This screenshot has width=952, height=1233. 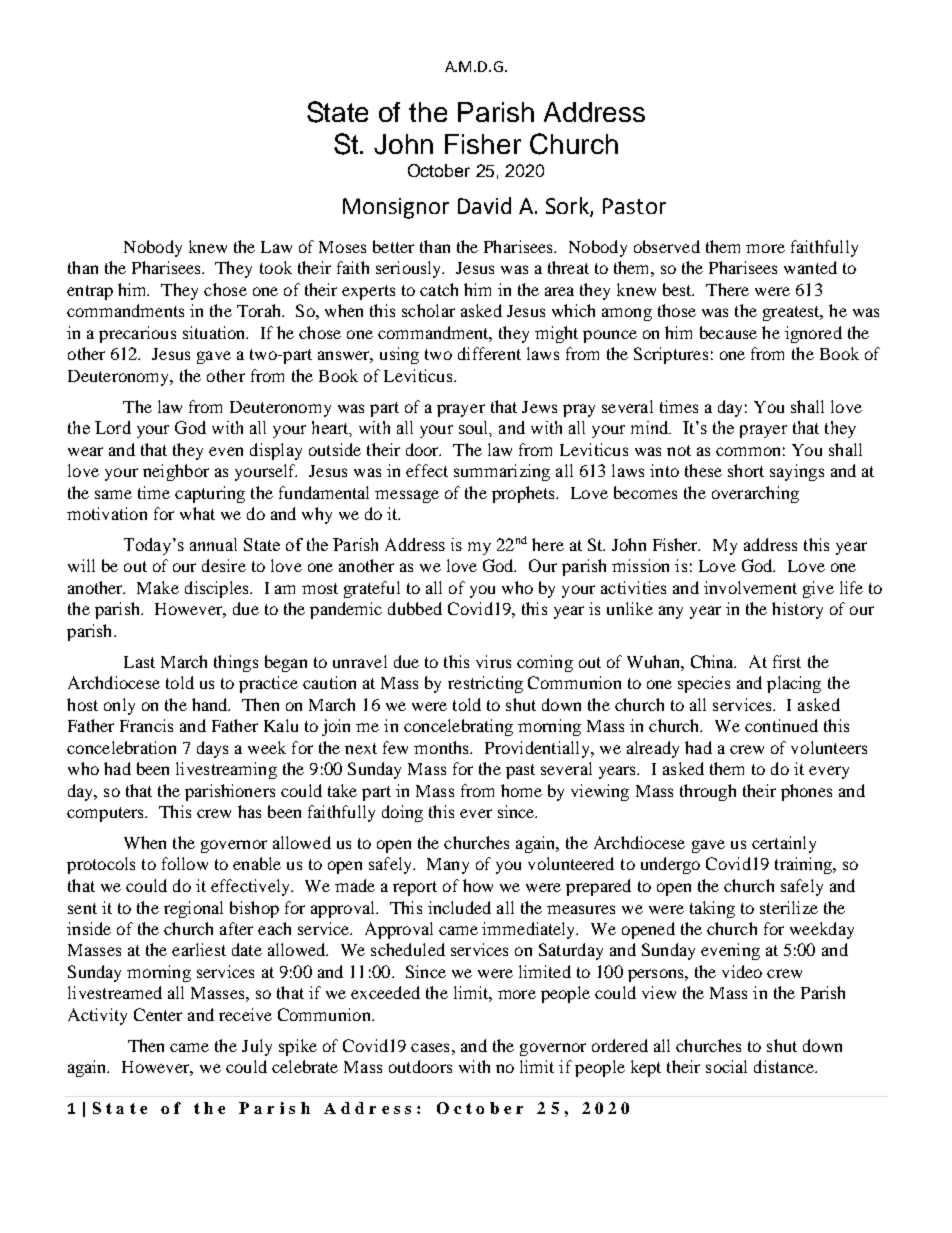 What do you see at coordinates (787, 661) in the screenshot?
I see `first` at bounding box center [787, 661].
